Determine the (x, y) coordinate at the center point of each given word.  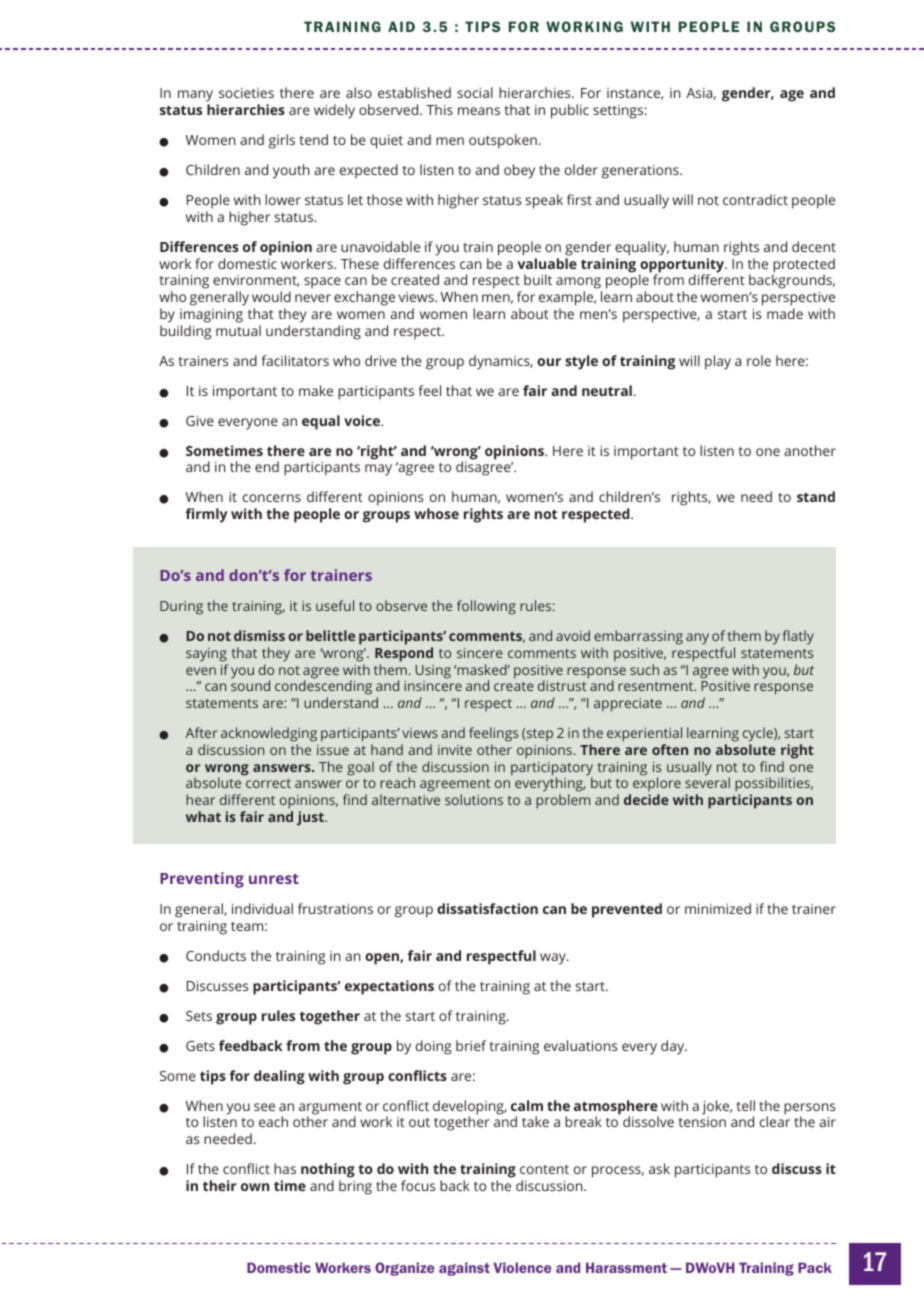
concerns (272, 498)
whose (436, 513)
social (475, 92)
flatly (798, 637)
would (271, 296)
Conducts (216, 955)
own (255, 1187)
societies (246, 93)
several (707, 782)
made (785, 313)
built (538, 279)
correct (268, 783)
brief (471, 1045)
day (674, 1047)
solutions (474, 799)
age (792, 96)
